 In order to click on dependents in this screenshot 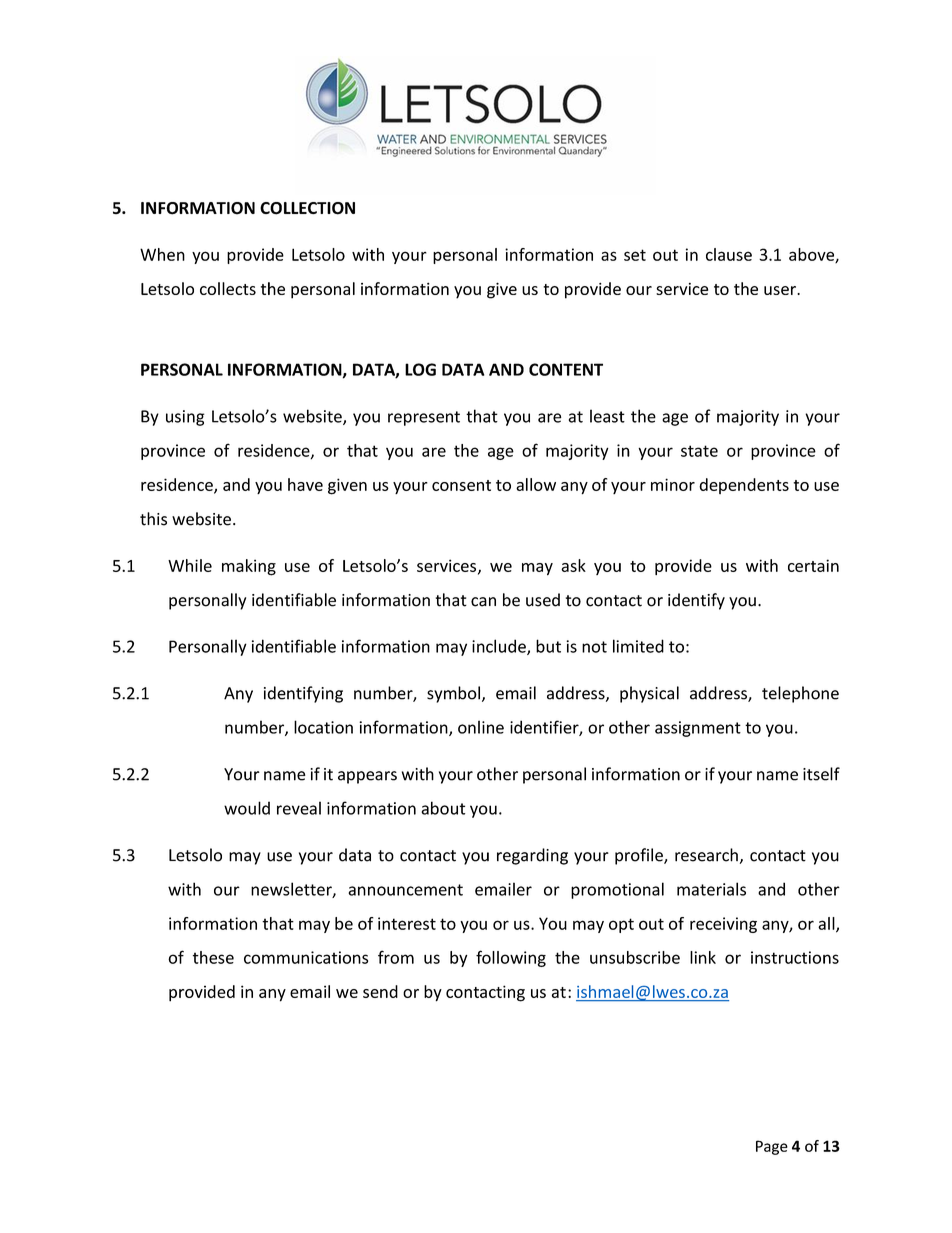, I will do `click(744, 486)`.
